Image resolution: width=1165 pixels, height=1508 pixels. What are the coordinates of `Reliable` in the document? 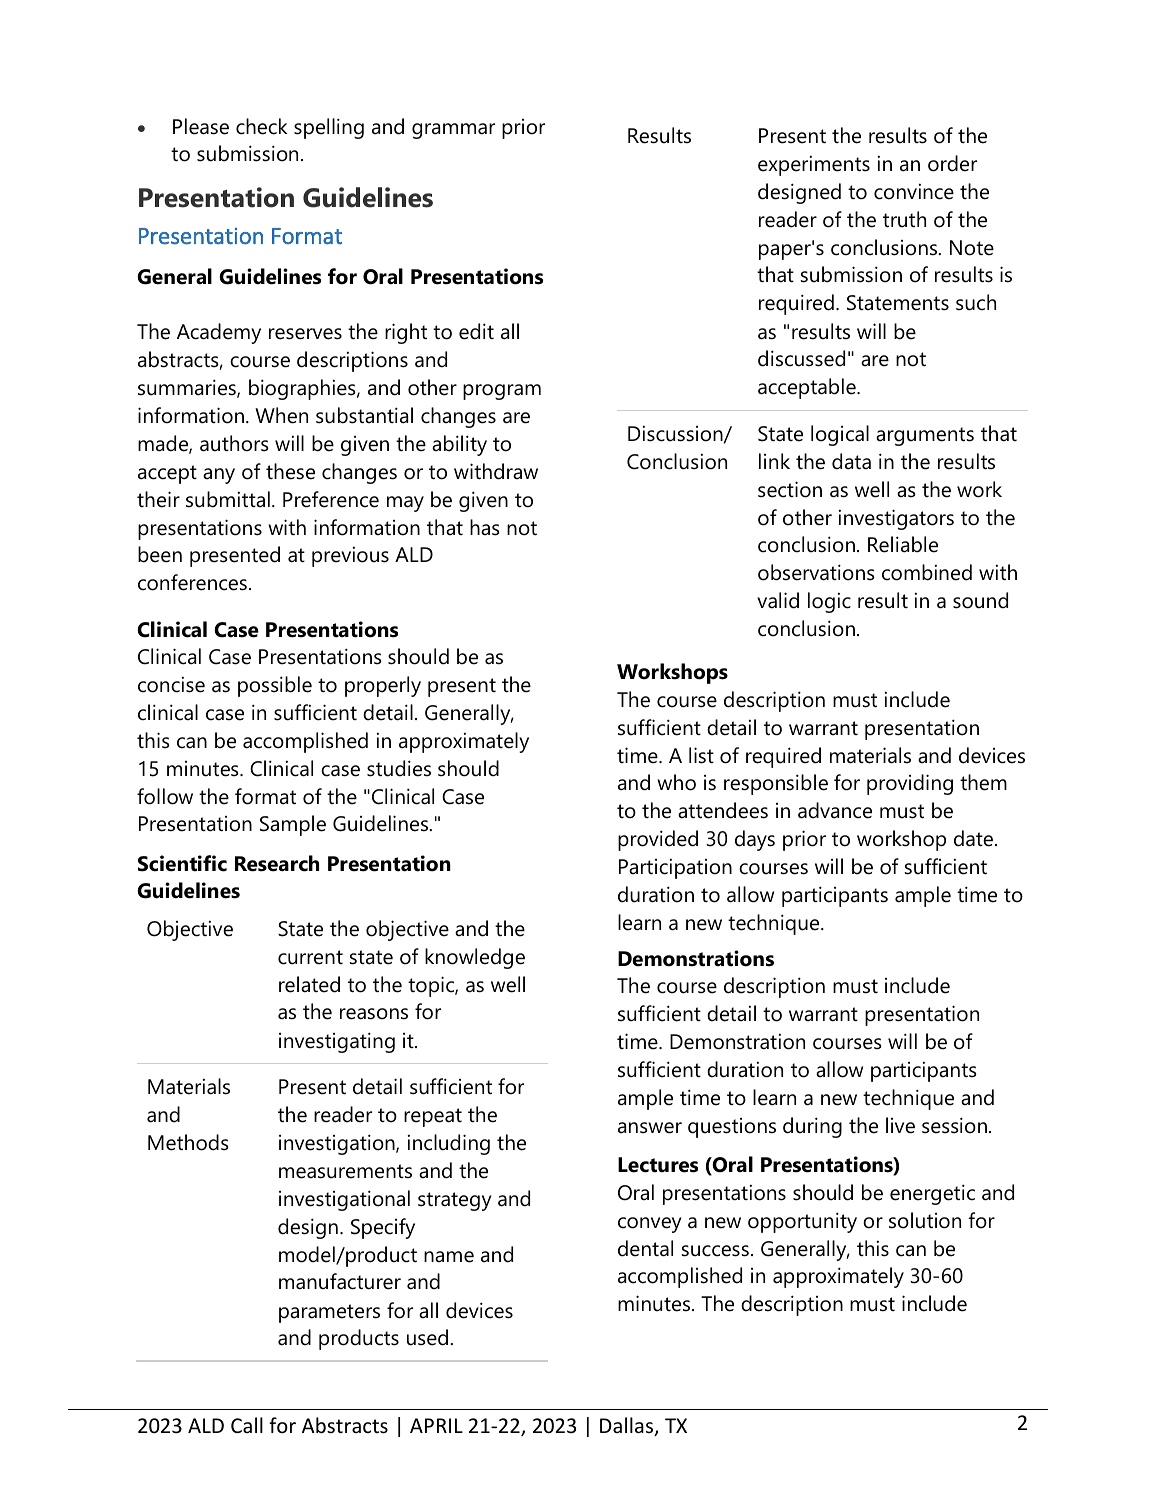 It's located at (903, 544).
